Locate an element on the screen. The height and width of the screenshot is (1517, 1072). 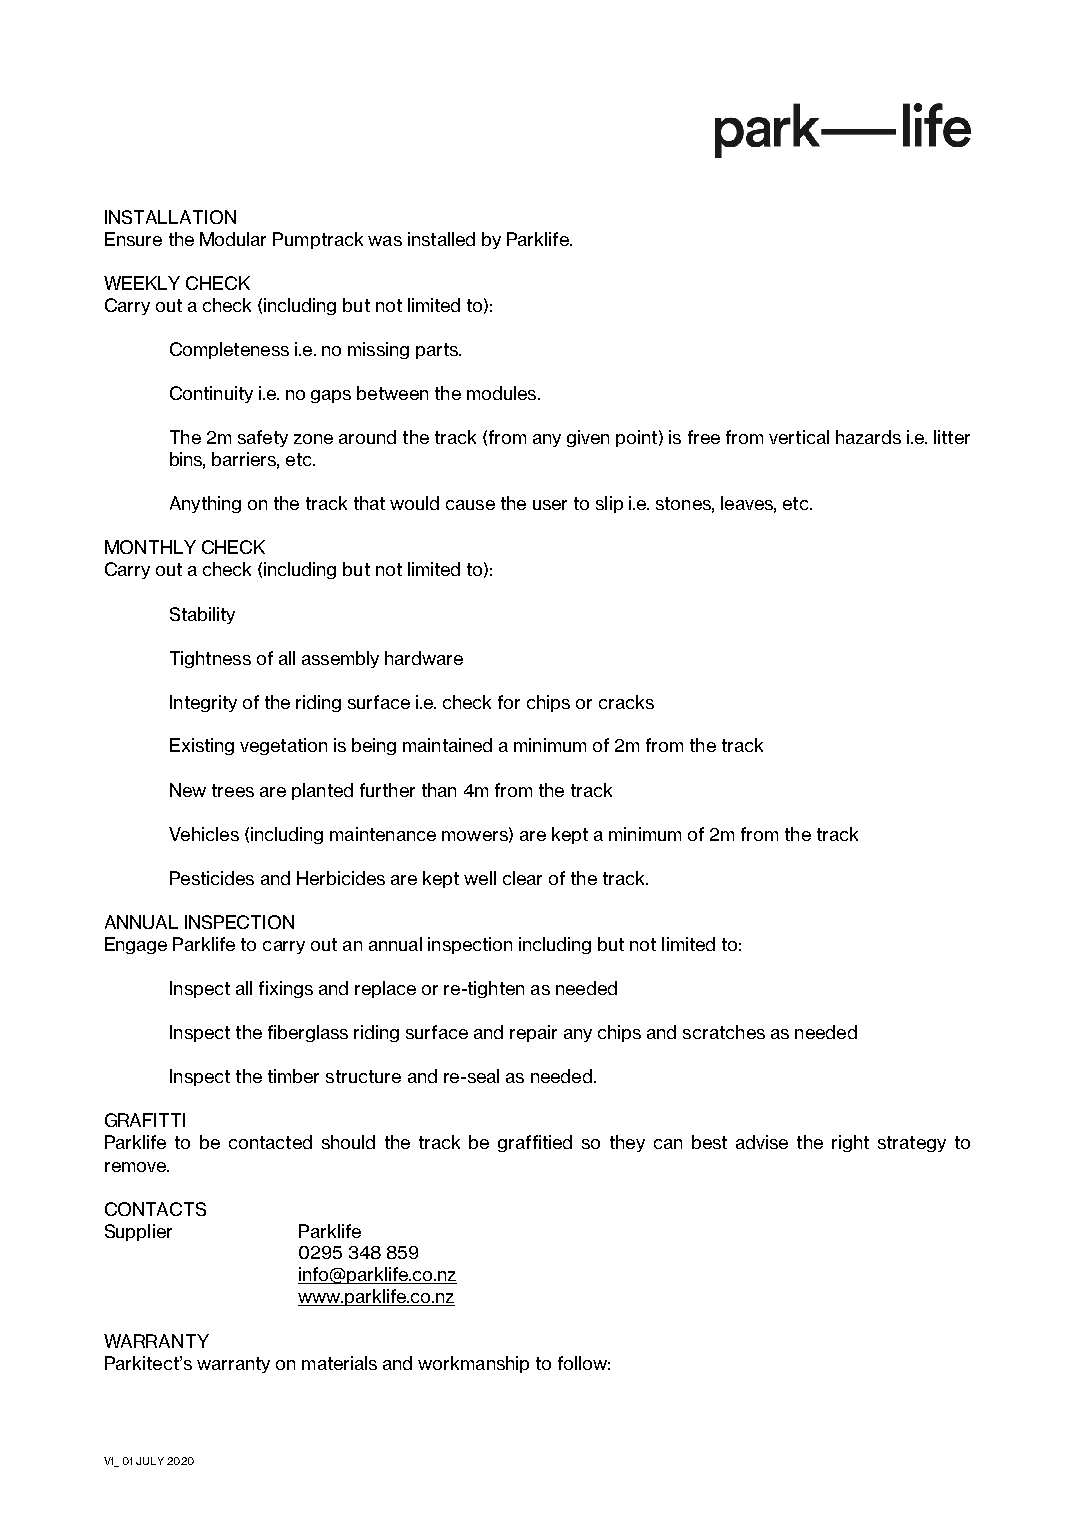
JULY is located at coordinates (150, 1461).
